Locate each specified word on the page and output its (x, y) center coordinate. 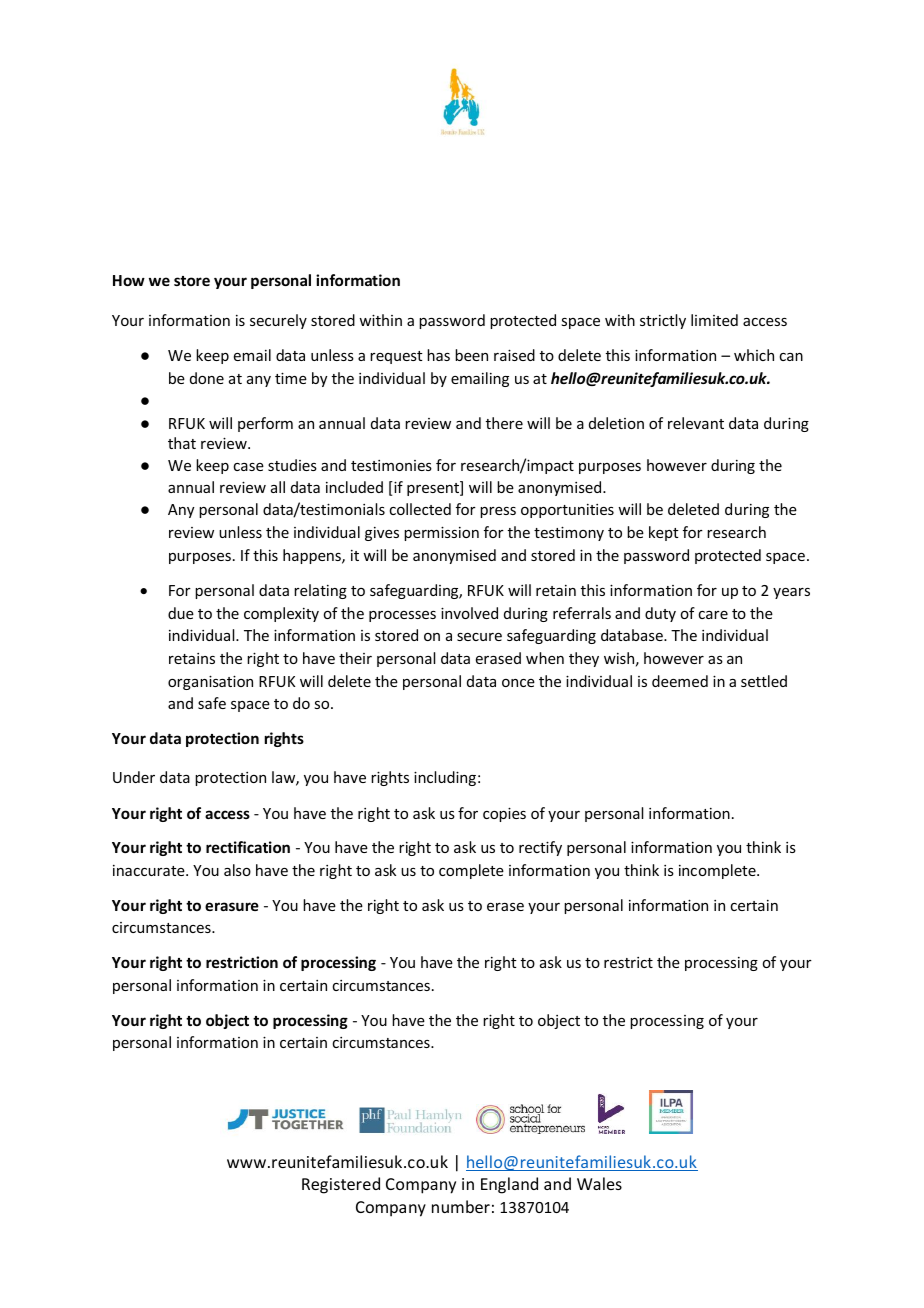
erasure (232, 906)
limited (714, 320)
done (207, 378)
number (461, 1206)
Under (134, 777)
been (471, 355)
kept (664, 533)
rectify (540, 848)
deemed (680, 681)
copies (504, 814)
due (181, 613)
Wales (599, 1183)
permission (441, 533)
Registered (341, 1185)
